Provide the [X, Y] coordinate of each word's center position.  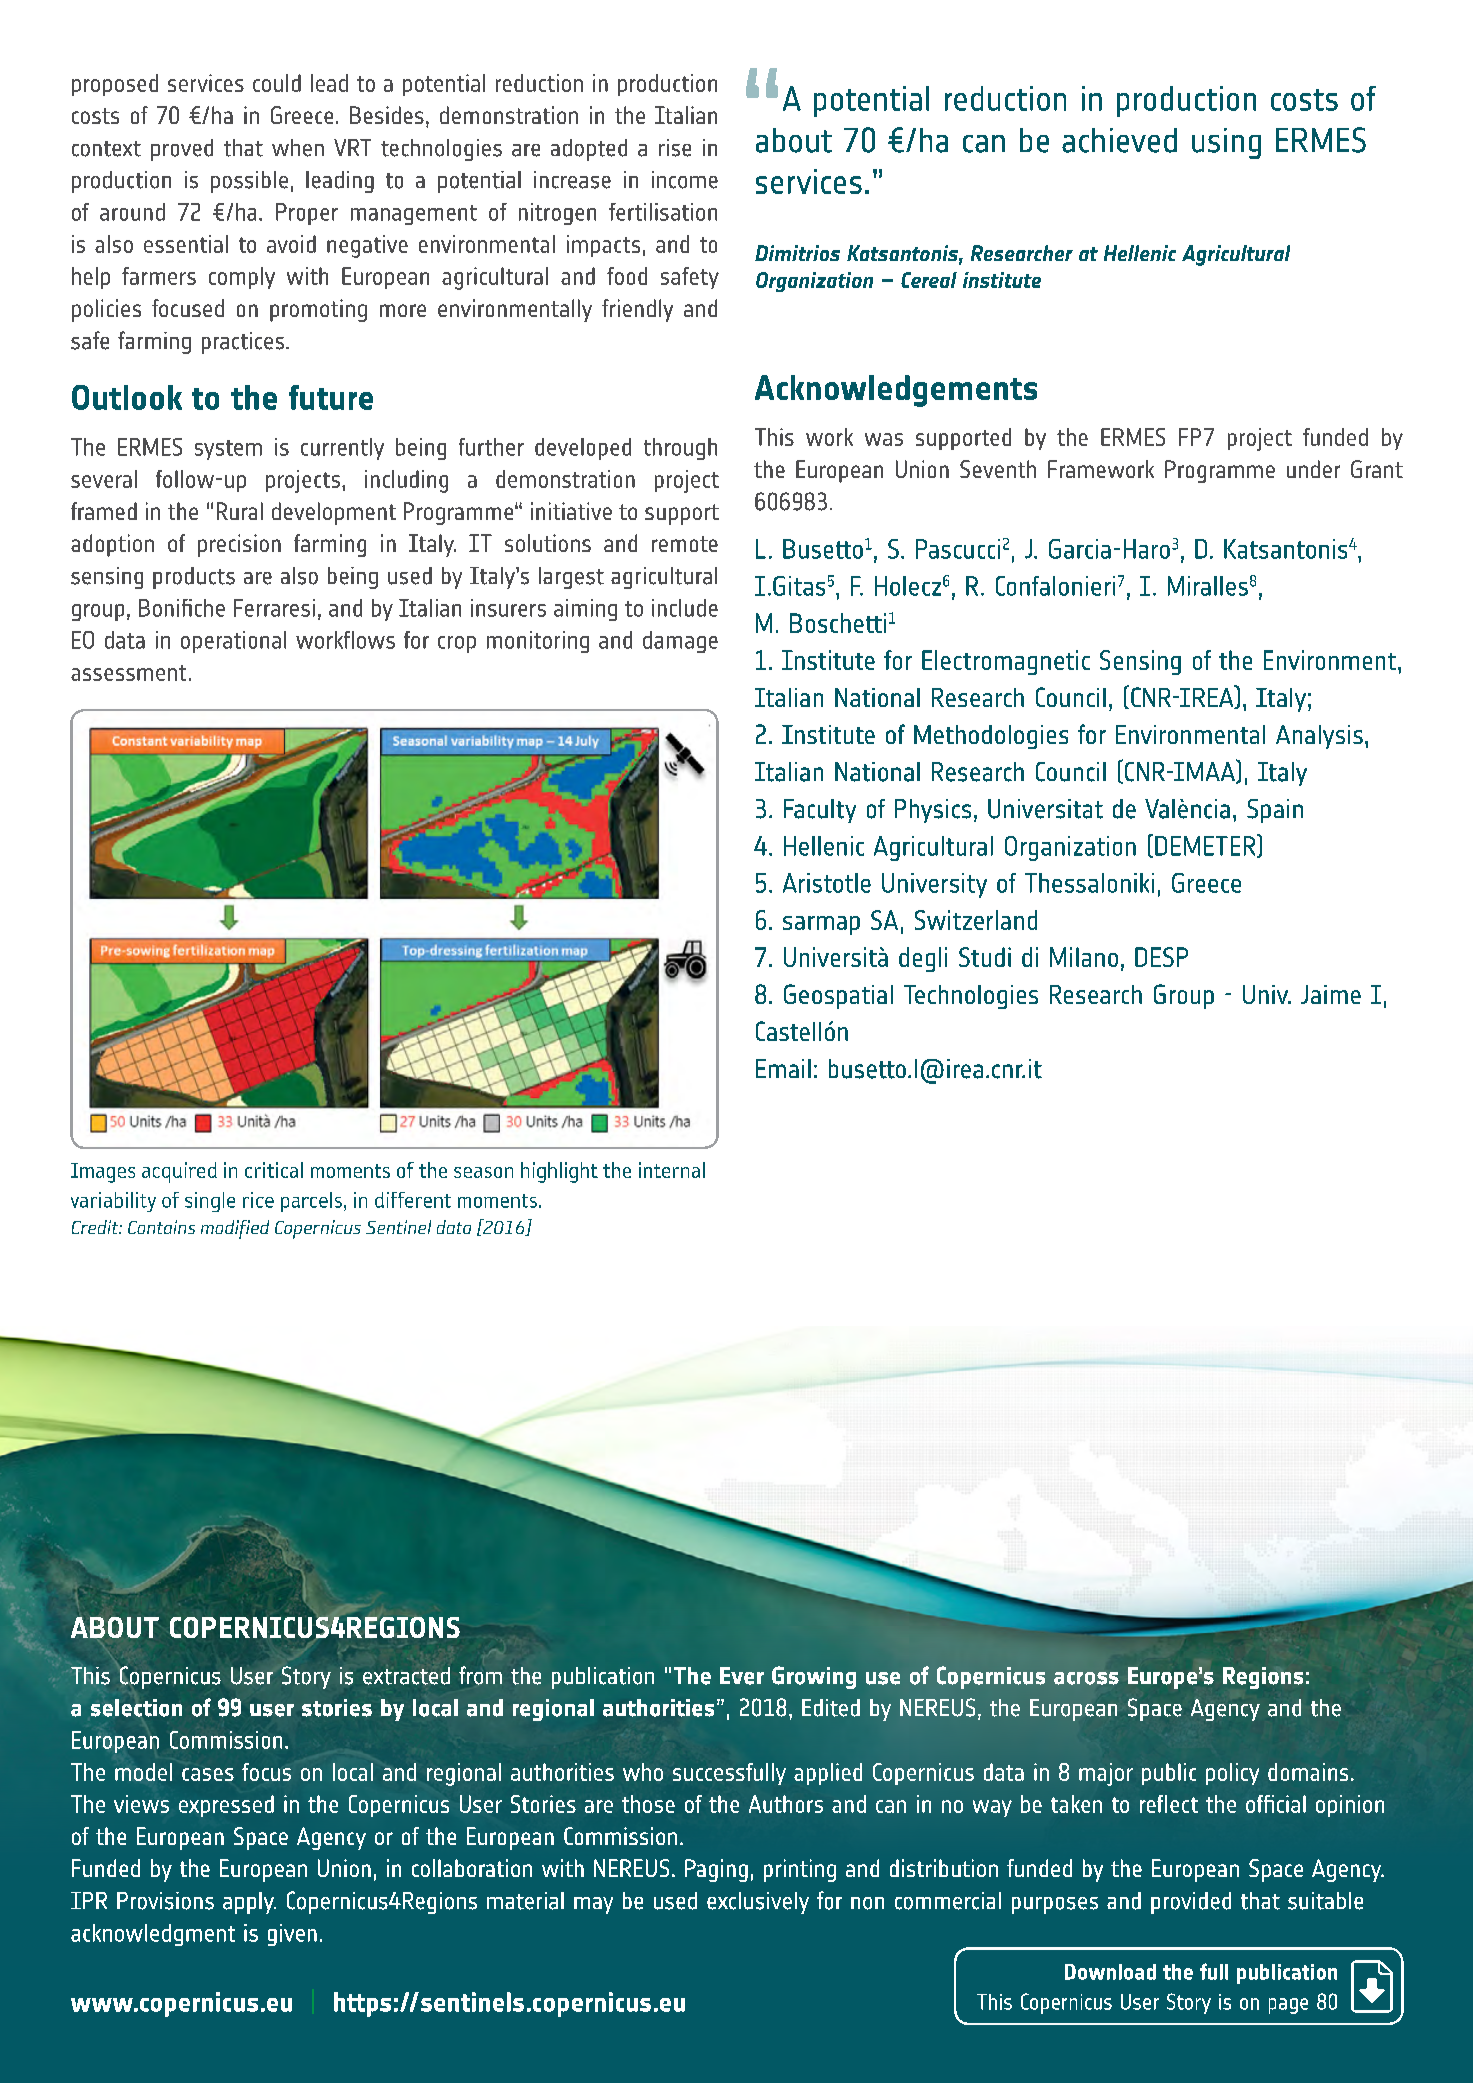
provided [1191, 1903]
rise [675, 148]
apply [249, 1903]
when [298, 148]
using [1226, 143]
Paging [716, 1870]
